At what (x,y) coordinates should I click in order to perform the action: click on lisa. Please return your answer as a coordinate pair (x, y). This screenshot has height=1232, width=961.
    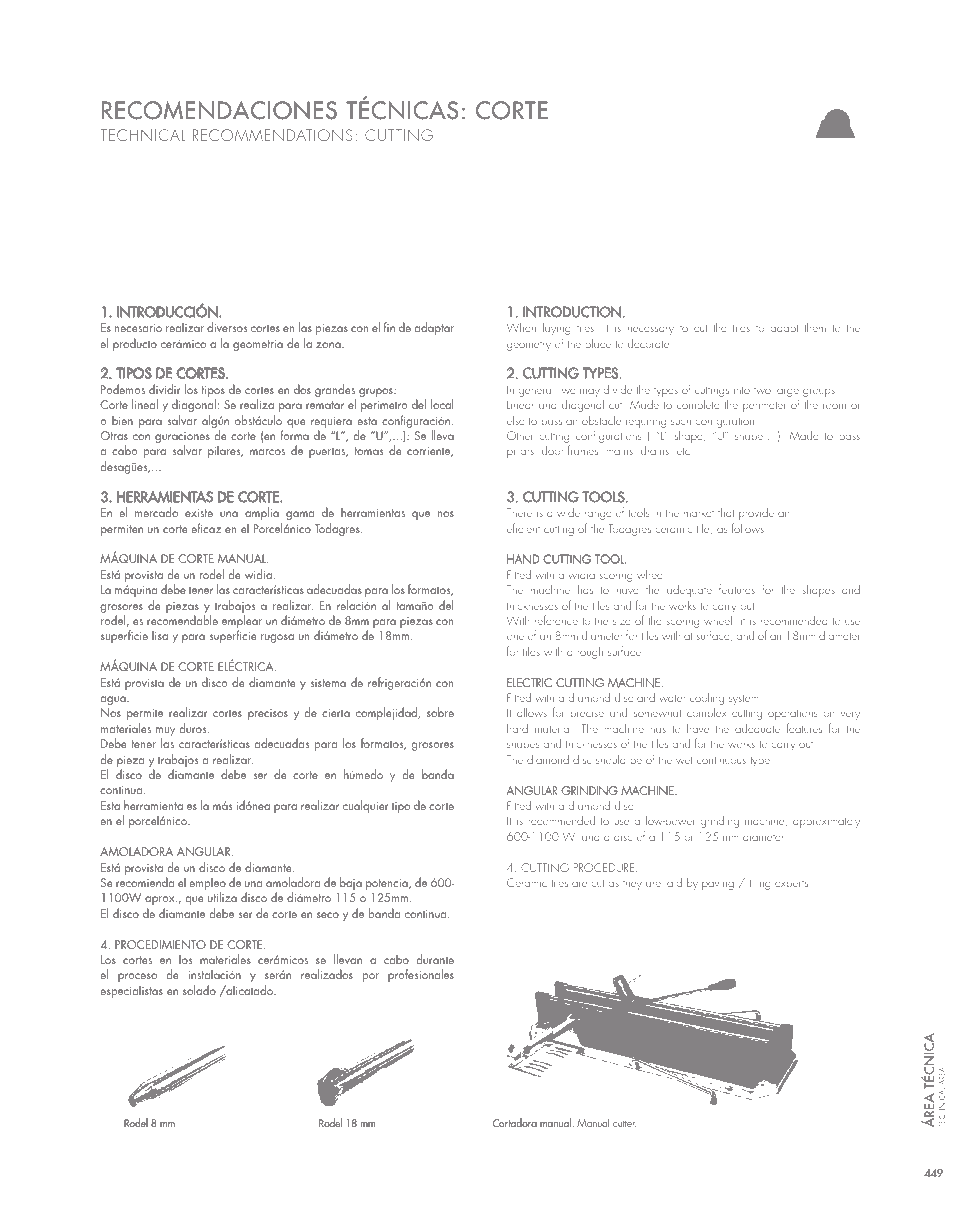
    Looking at the image, I should click on (160, 635).
